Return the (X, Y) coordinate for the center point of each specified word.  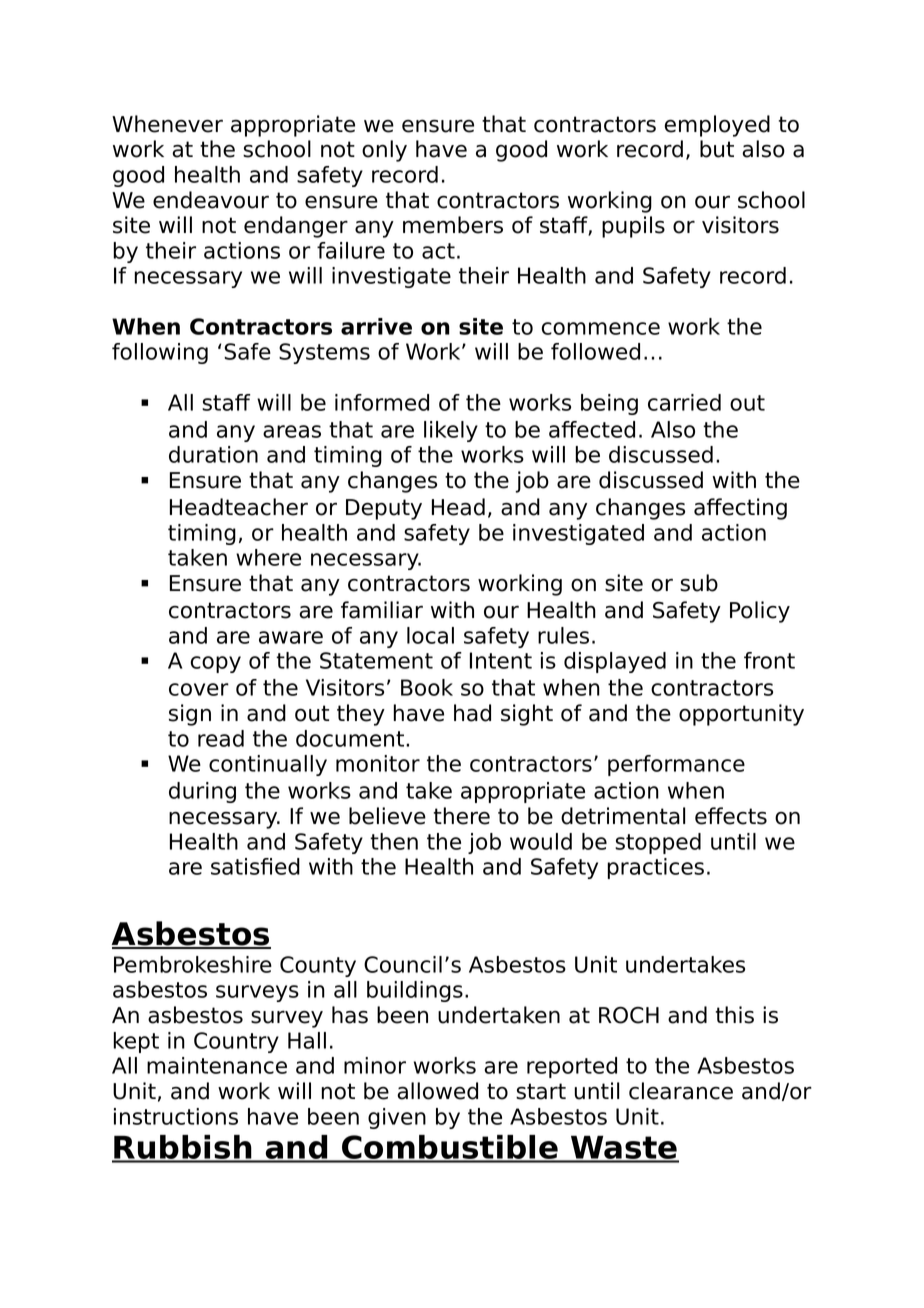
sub (699, 583)
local (430, 635)
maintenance (217, 1065)
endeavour (211, 200)
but (717, 149)
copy (216, 664)
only (384, 151)
